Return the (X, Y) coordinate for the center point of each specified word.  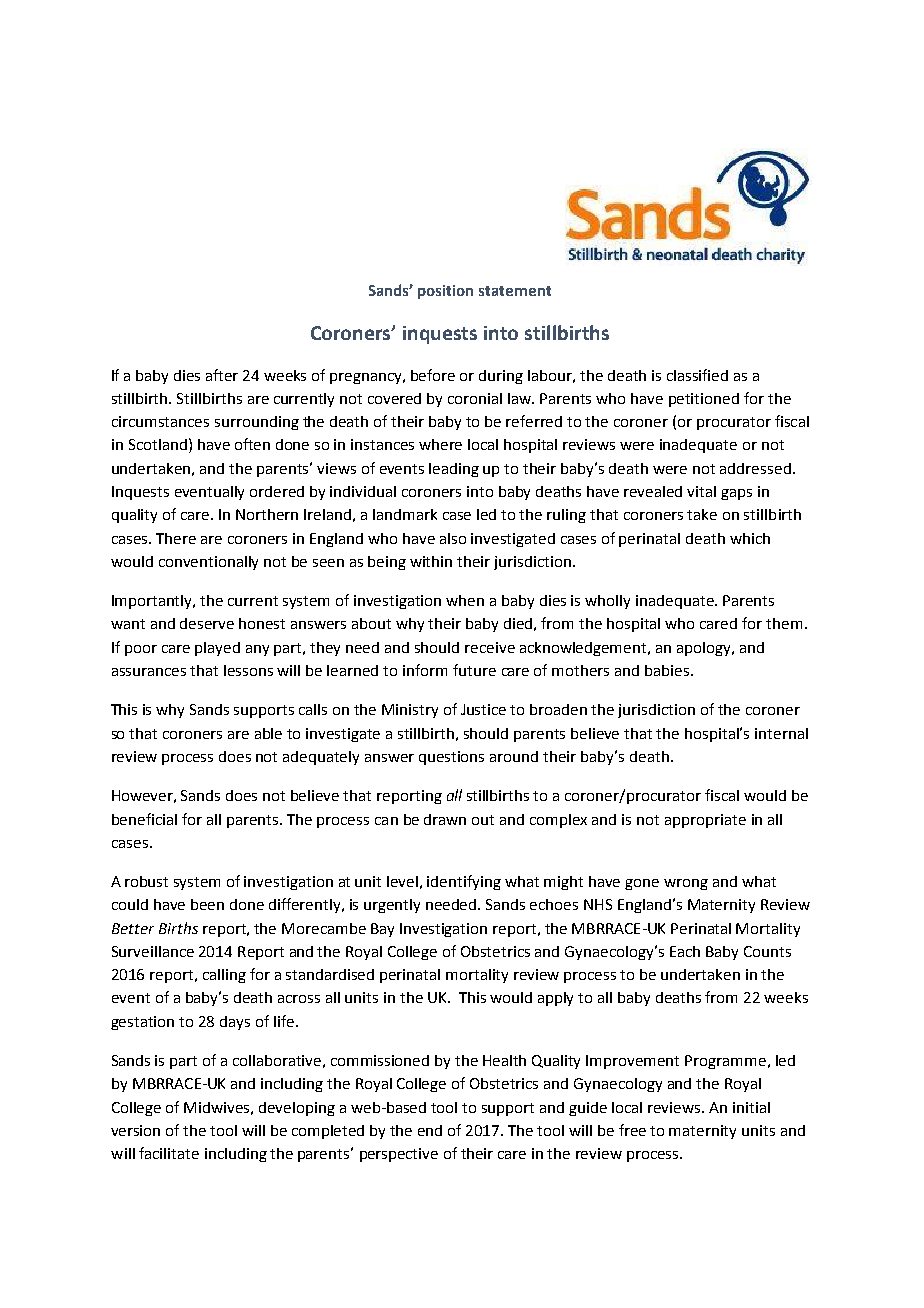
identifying (464, 882)
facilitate (169, 1153)
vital (701, 491)
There (176, 538)
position (445, 292)
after (222, 375)
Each (685, 951)
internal (781, 733)
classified (697, 375)
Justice (483, 709)
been (207, 904)
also (453, 538)
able (268, 733)
